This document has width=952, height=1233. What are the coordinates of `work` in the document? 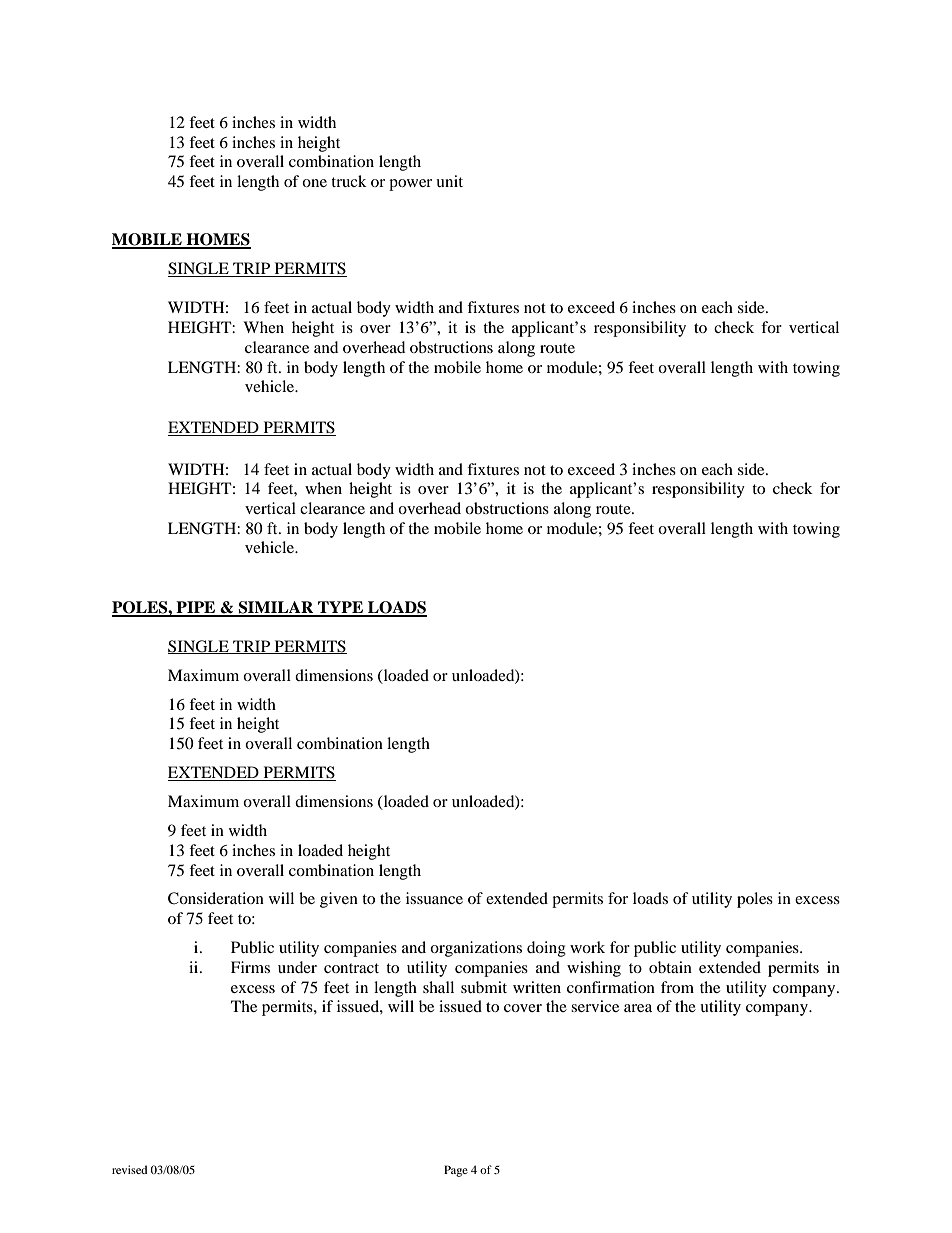 It's located at (587, 947).
